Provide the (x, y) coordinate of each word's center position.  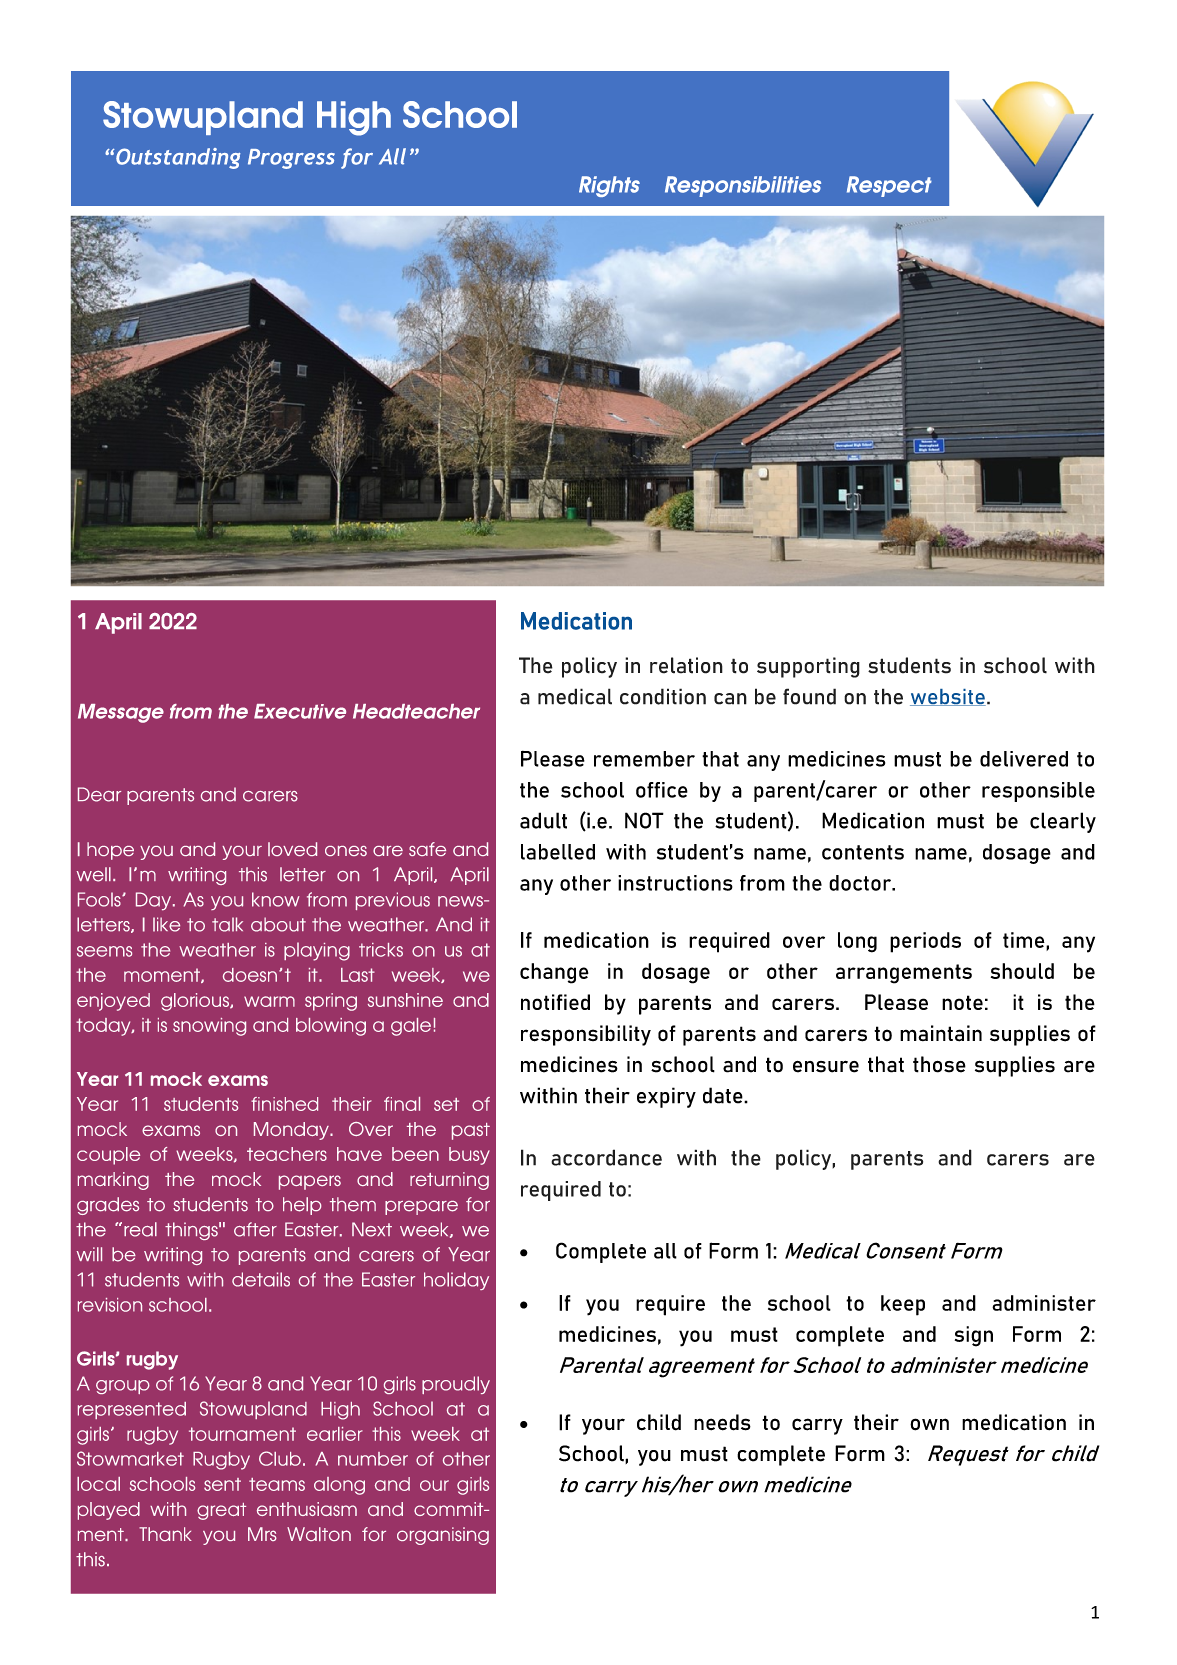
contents (863, 852)
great (221, 1511)
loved (292, 849)
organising (443, 1536)
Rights (609, 186)
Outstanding (178, 158)
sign (974, 1336)
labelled (558, 852)
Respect (889, 186)
